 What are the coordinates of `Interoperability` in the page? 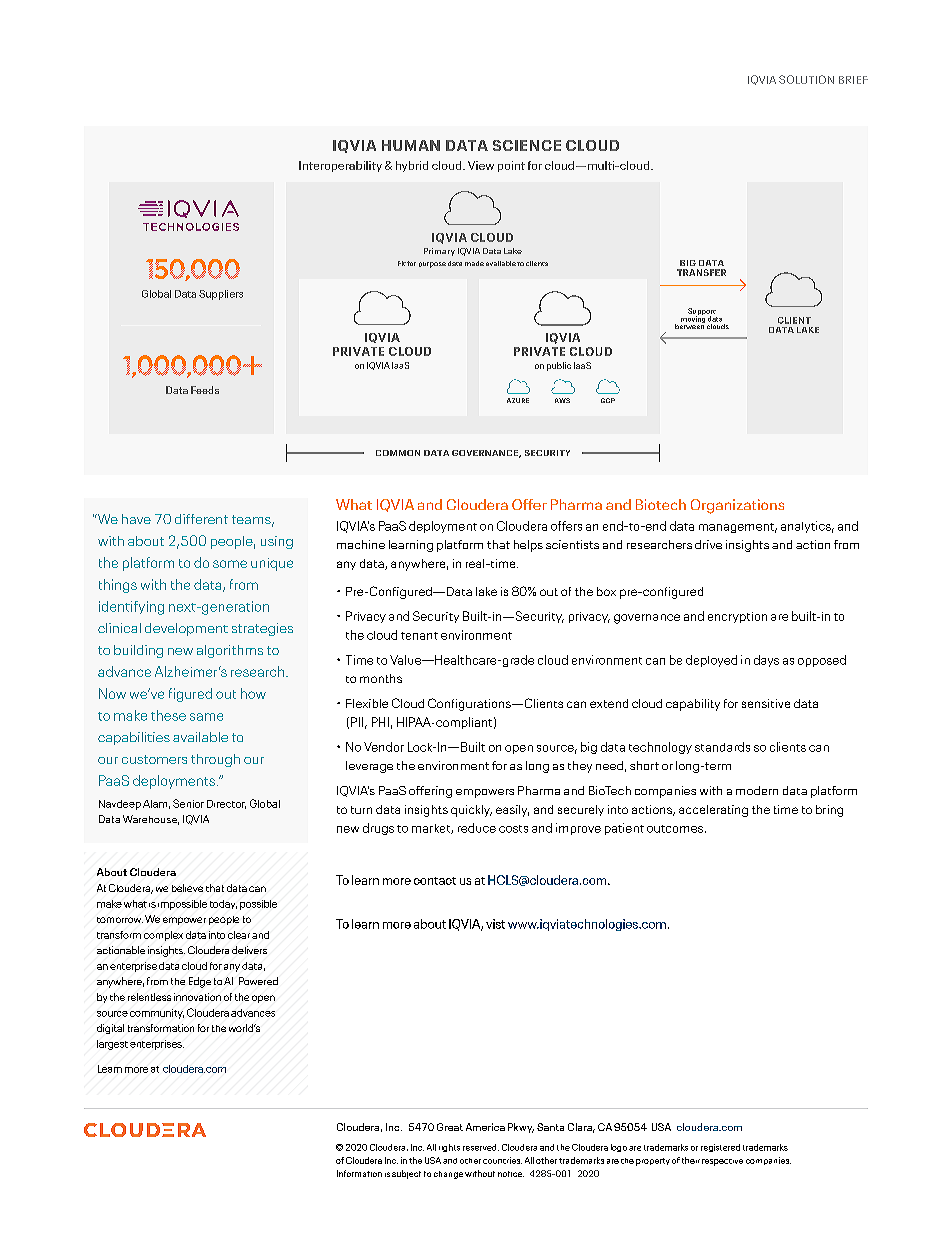 It's located at (340, 166).
